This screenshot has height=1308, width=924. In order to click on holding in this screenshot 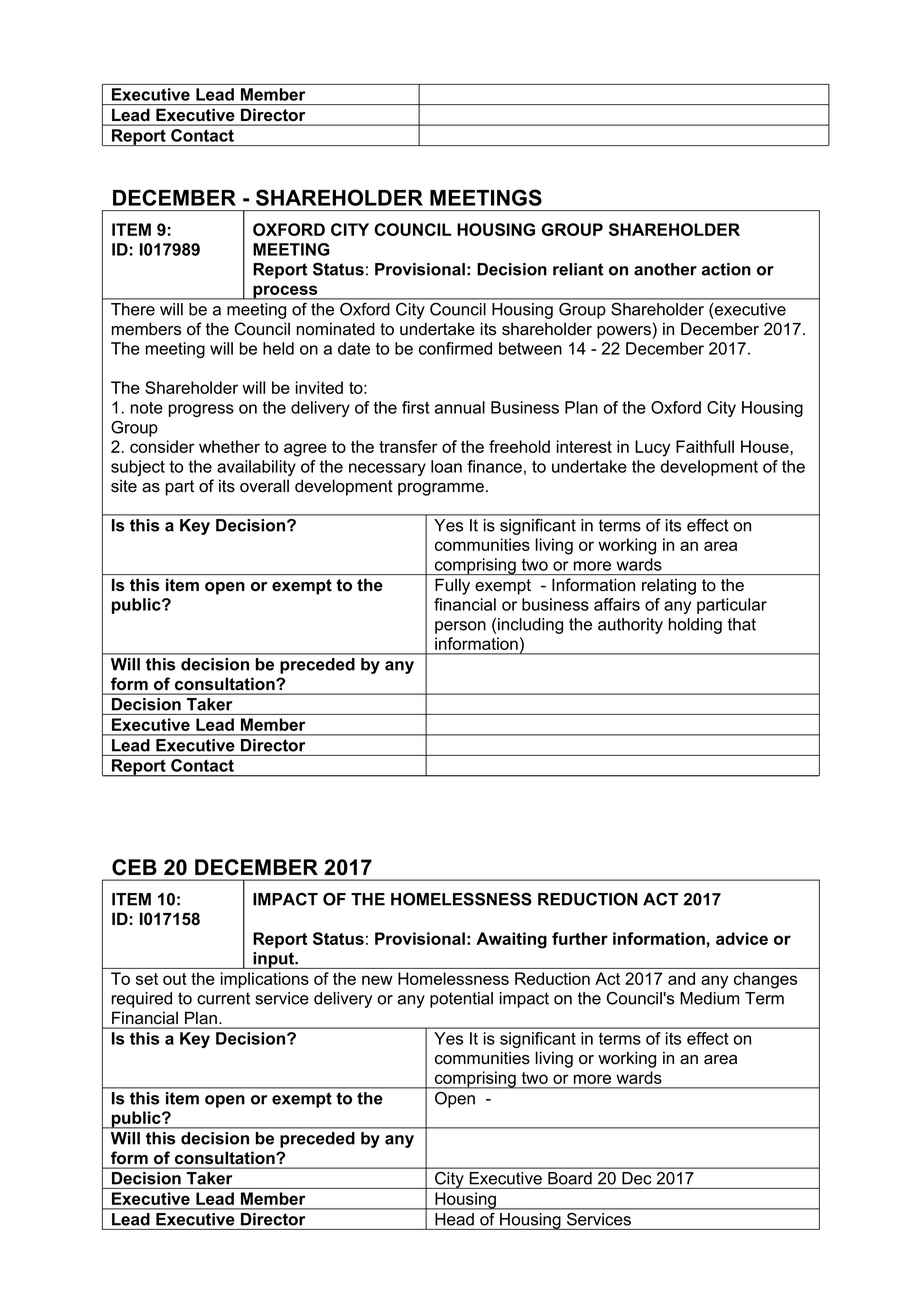, I will do `click(695, 626)`.
